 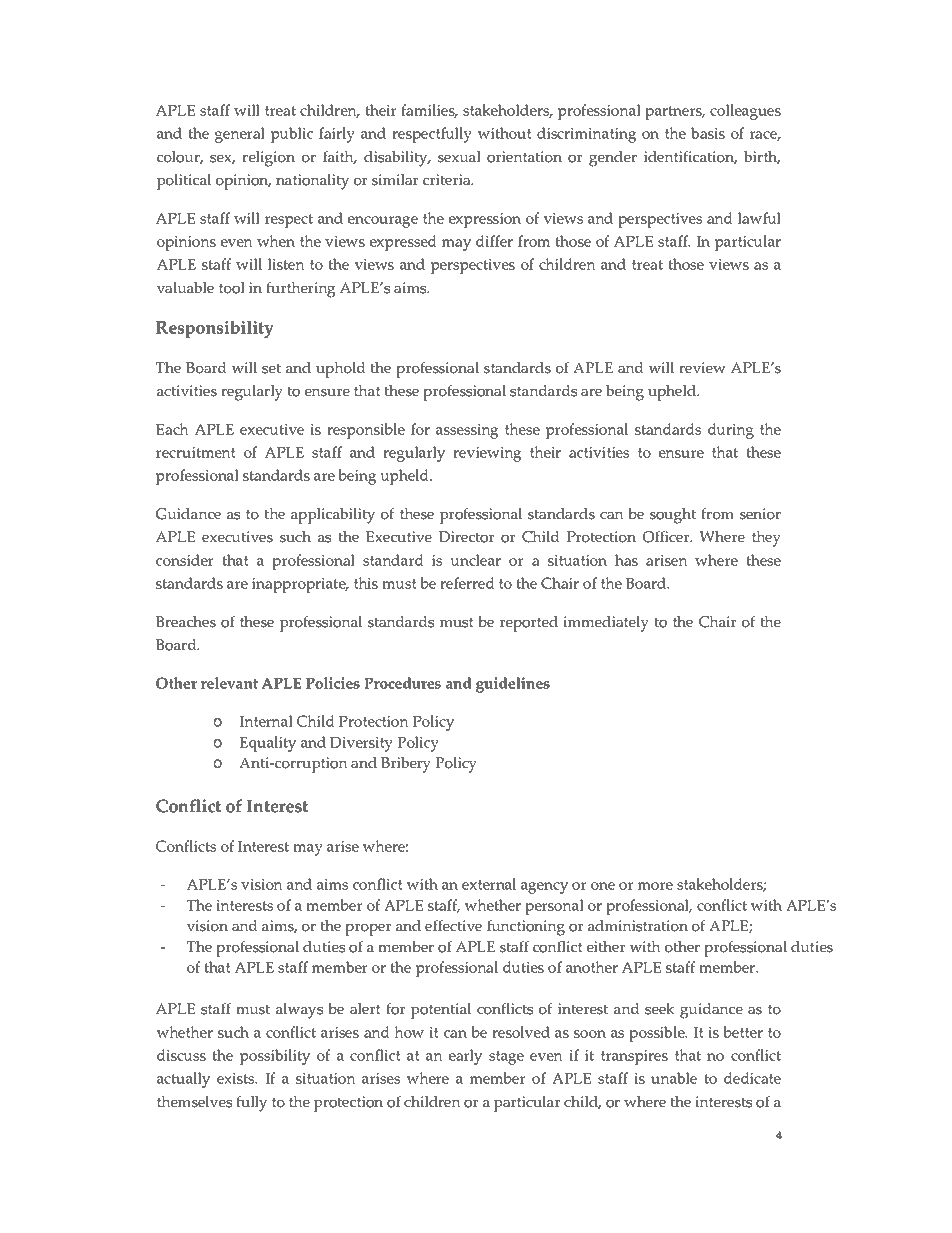 I want to click on early, so click(x=465, y=1057).
